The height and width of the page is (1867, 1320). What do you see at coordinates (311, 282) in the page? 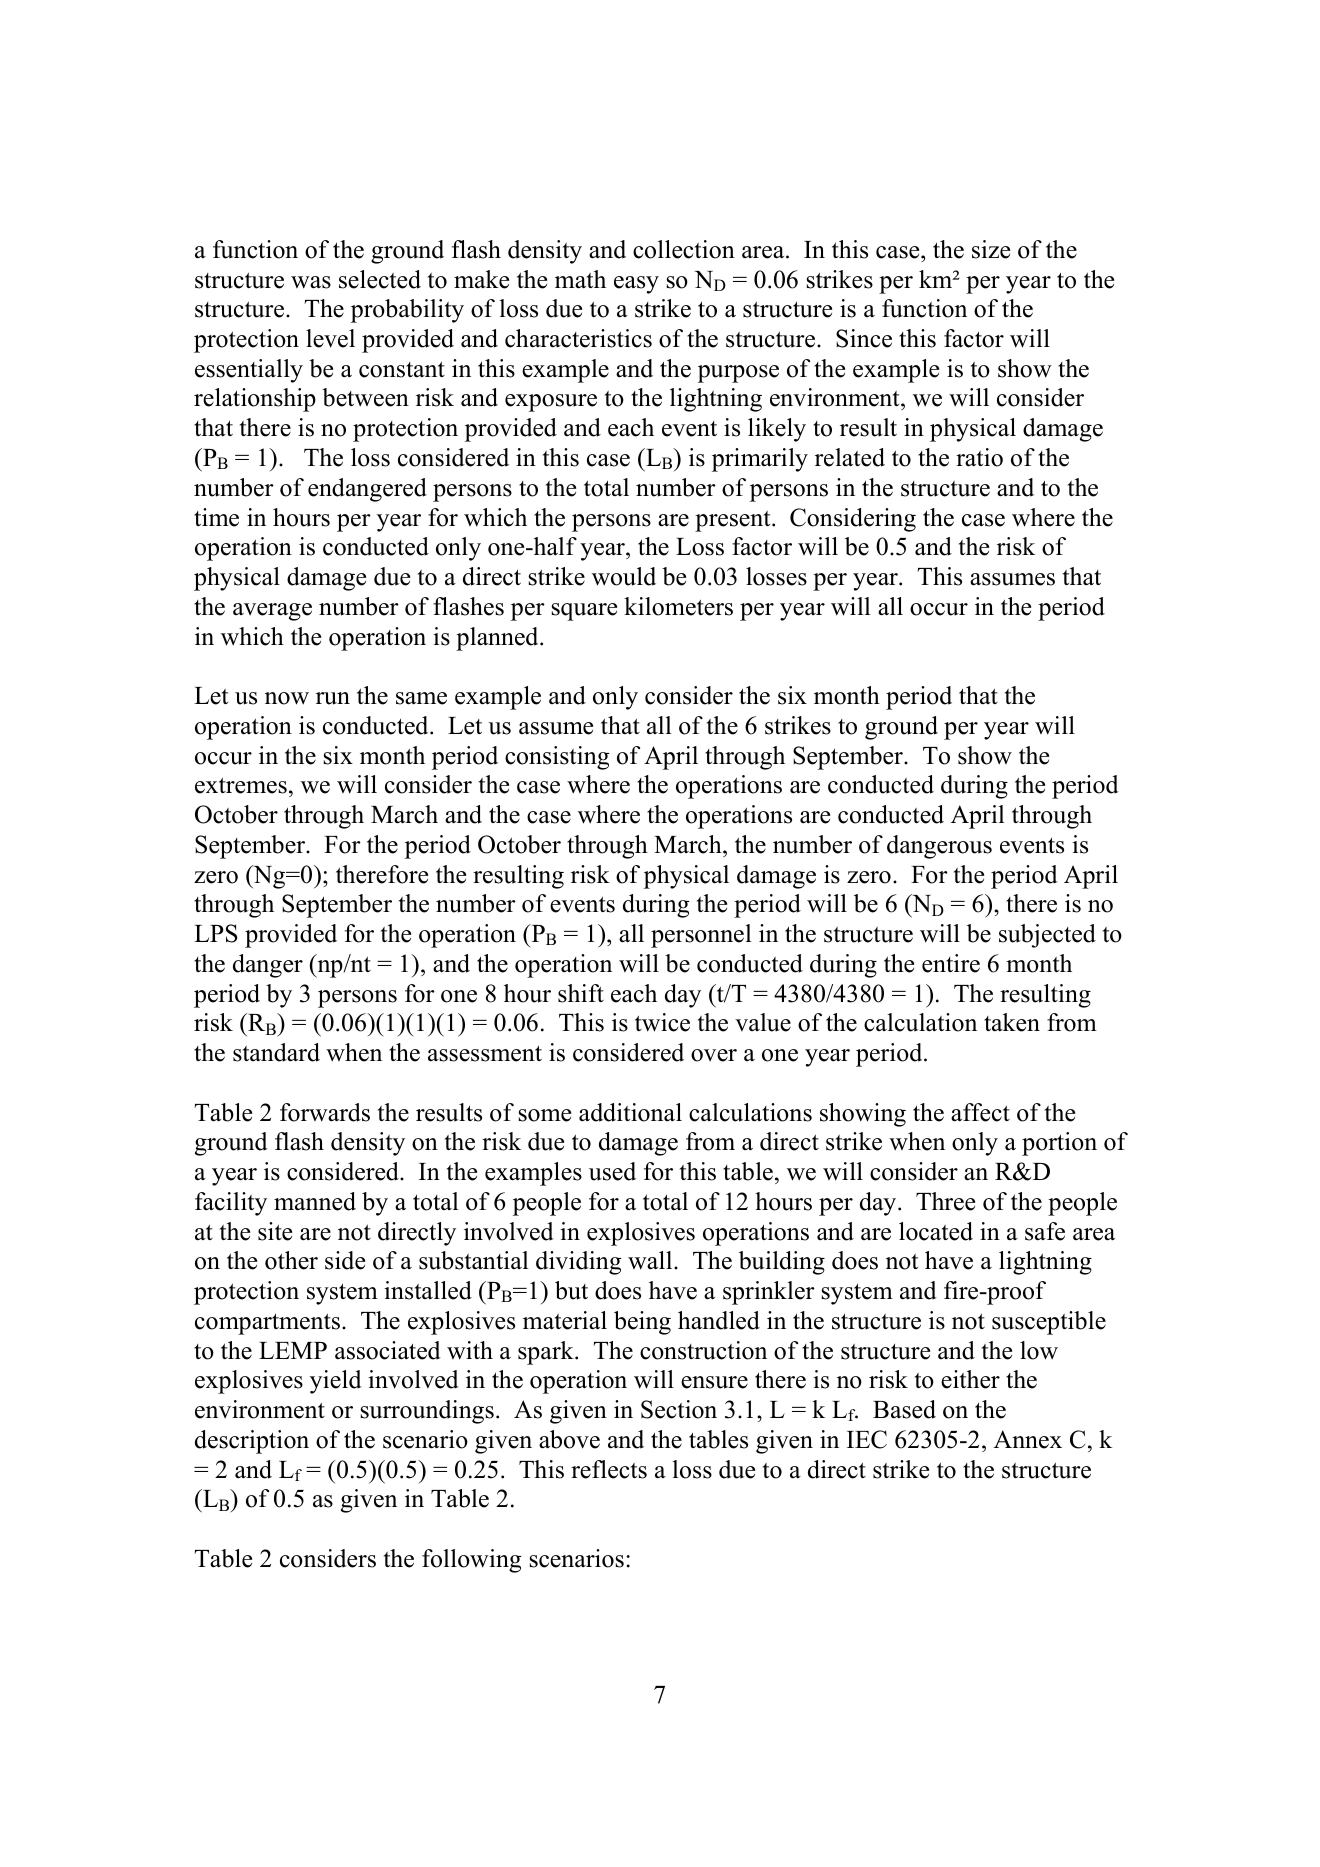
I see `was` at bounding box center [311, 282].
